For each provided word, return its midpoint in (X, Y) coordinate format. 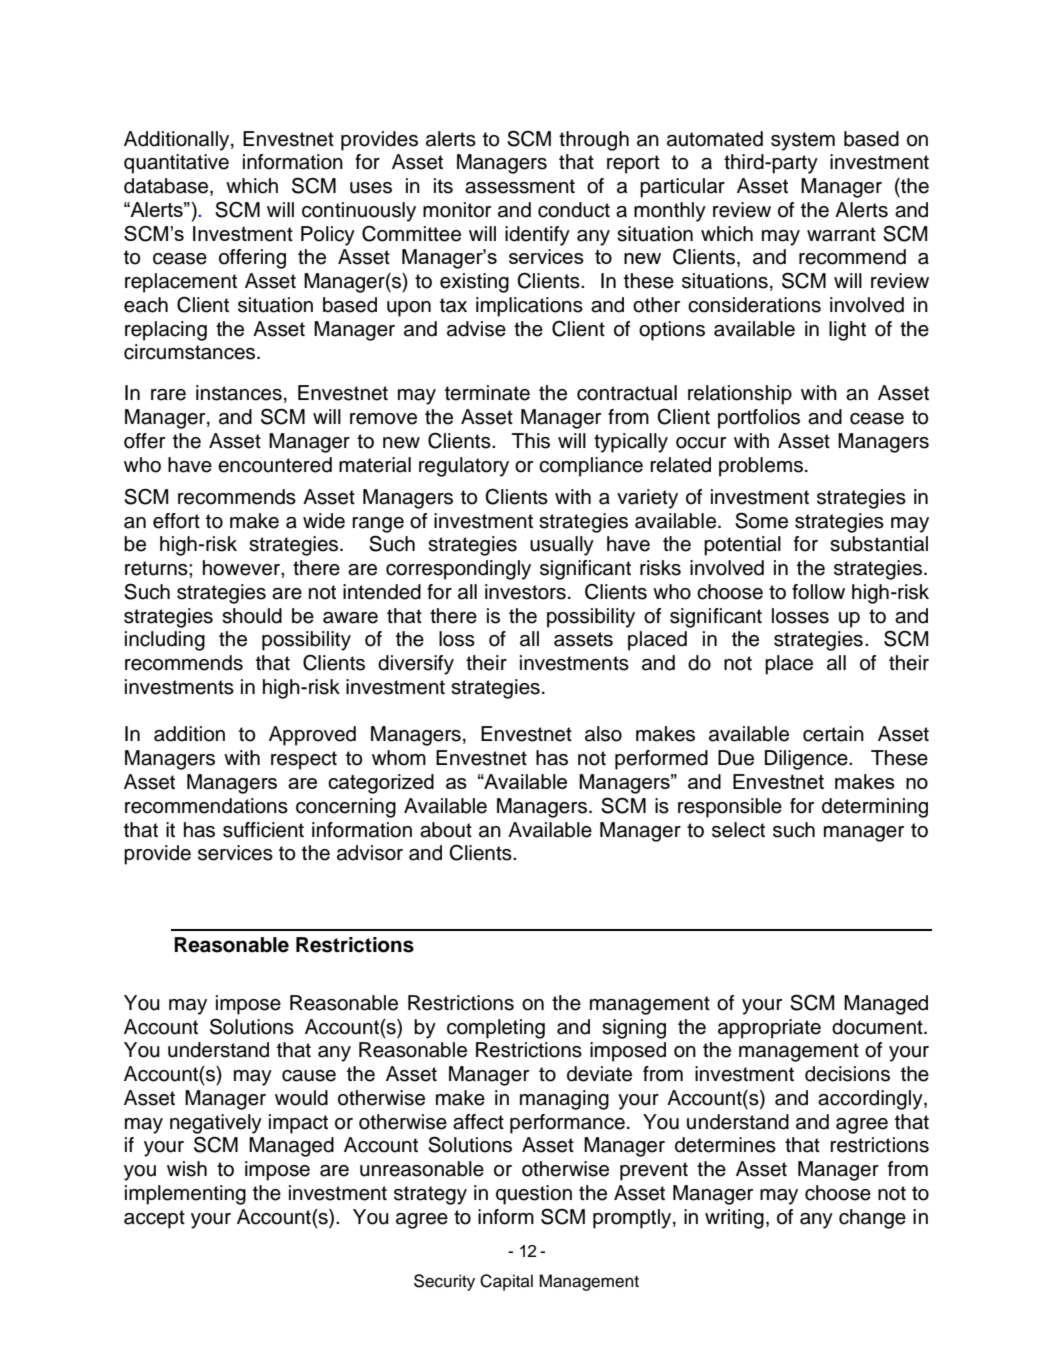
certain (833, 734)
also (603, 734)
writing (734, 1219)
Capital (506, 1282)
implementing (185, 1195)
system (803, 141)
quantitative (176, 164)
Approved (312, 736)
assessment (520, 186)
